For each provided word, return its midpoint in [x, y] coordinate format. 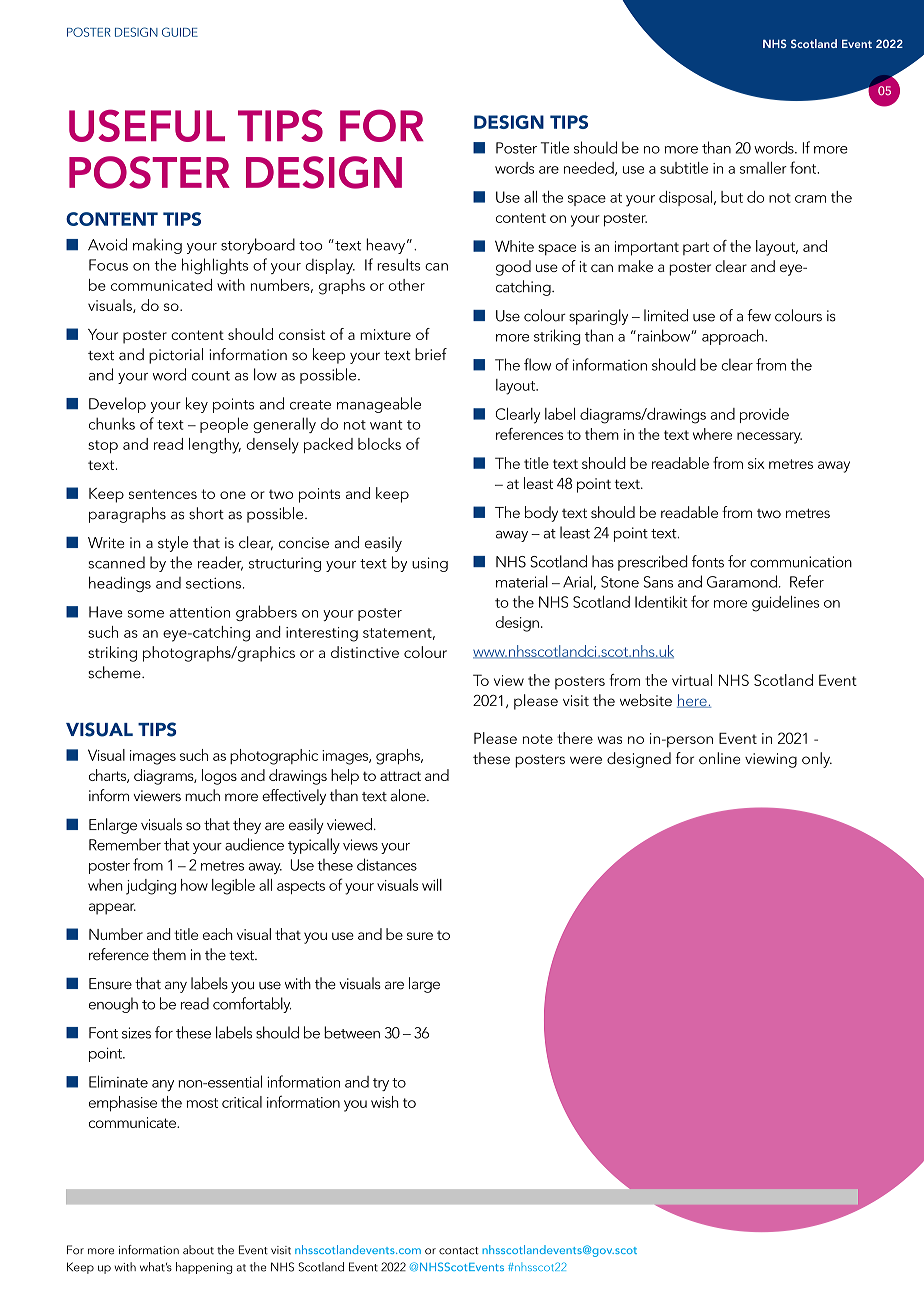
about [198, 1250]
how [194, 885]
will [432, 885]
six [756, 463]
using [430, 564]
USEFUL [147, 125]
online [719, 758]
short [206, 513]
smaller [763, 168]
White [514, 246]
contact [458, 1251]
